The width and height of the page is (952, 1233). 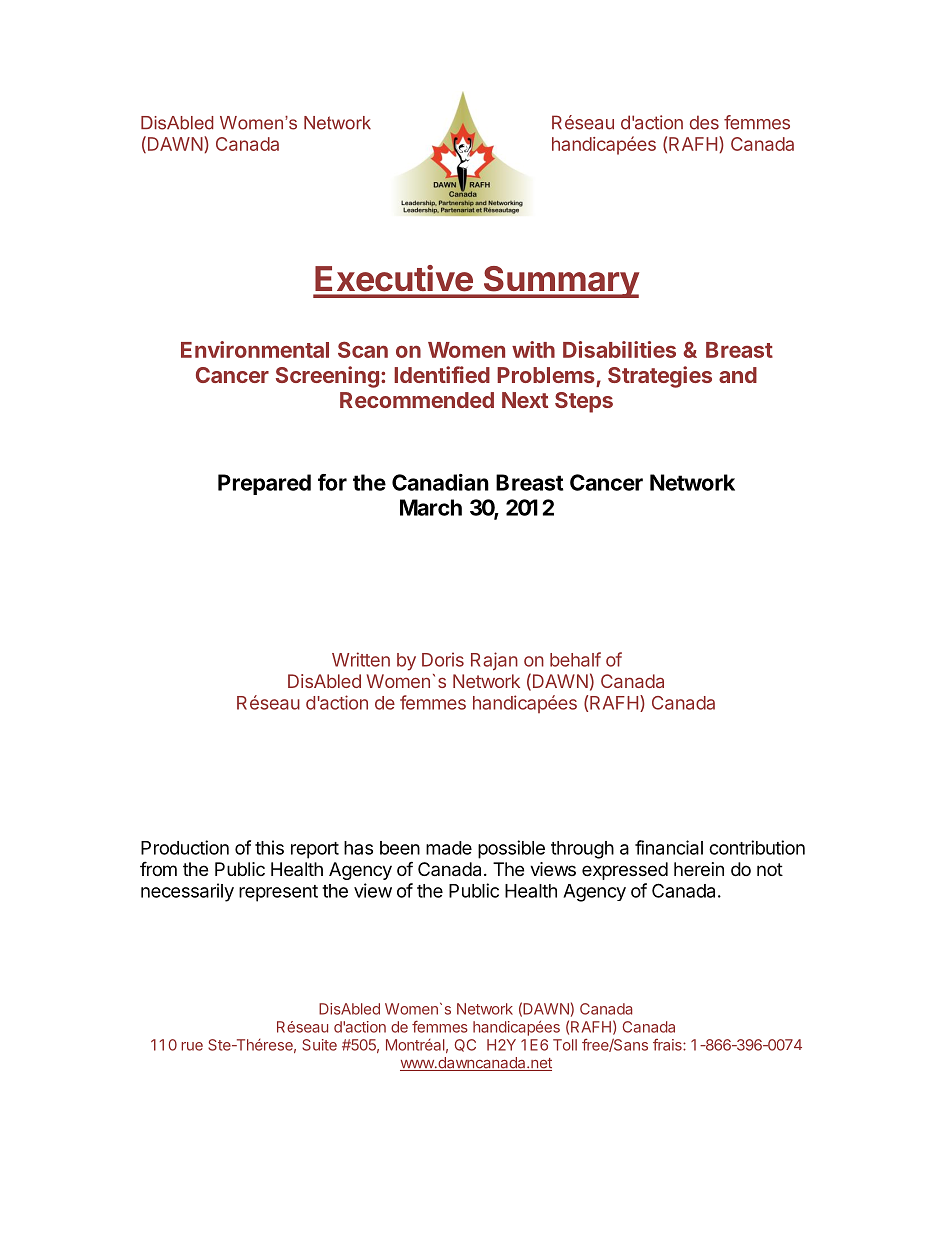 What do you see at coordinates (449, 848) in the page?
I see `made` at bounding box center [449, 848].
